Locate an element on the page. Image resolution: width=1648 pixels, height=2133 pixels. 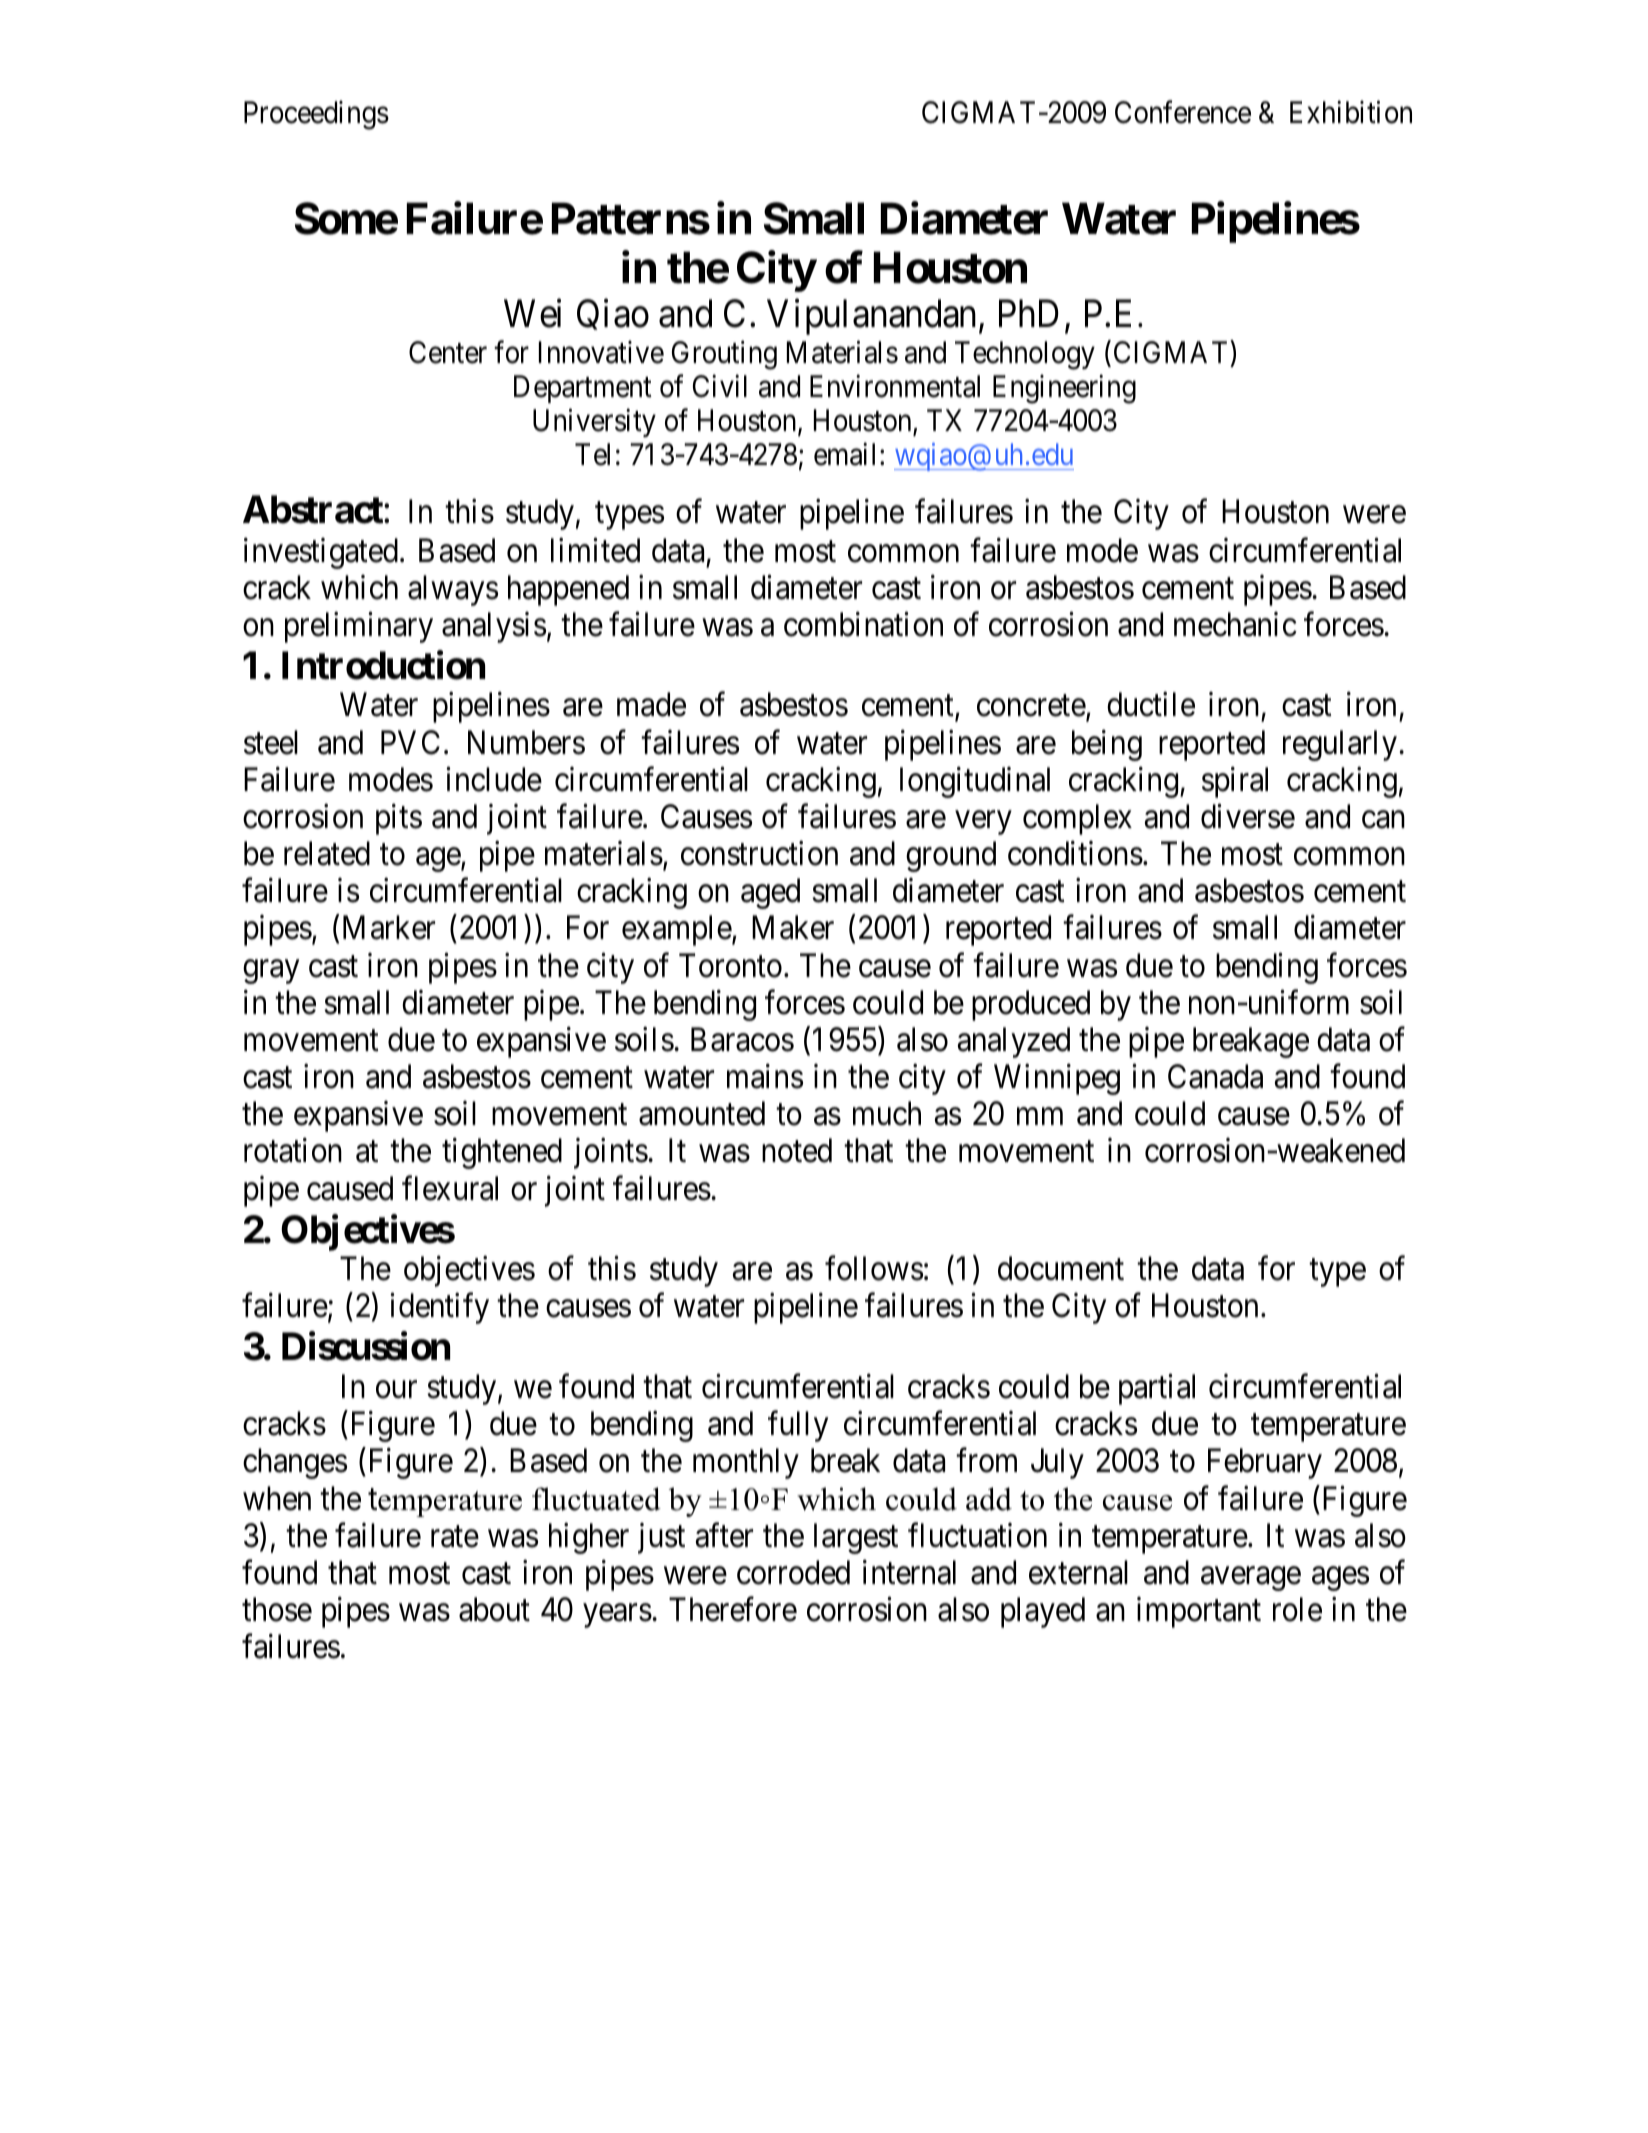
corroded is located at coordinates (793, 1572).
